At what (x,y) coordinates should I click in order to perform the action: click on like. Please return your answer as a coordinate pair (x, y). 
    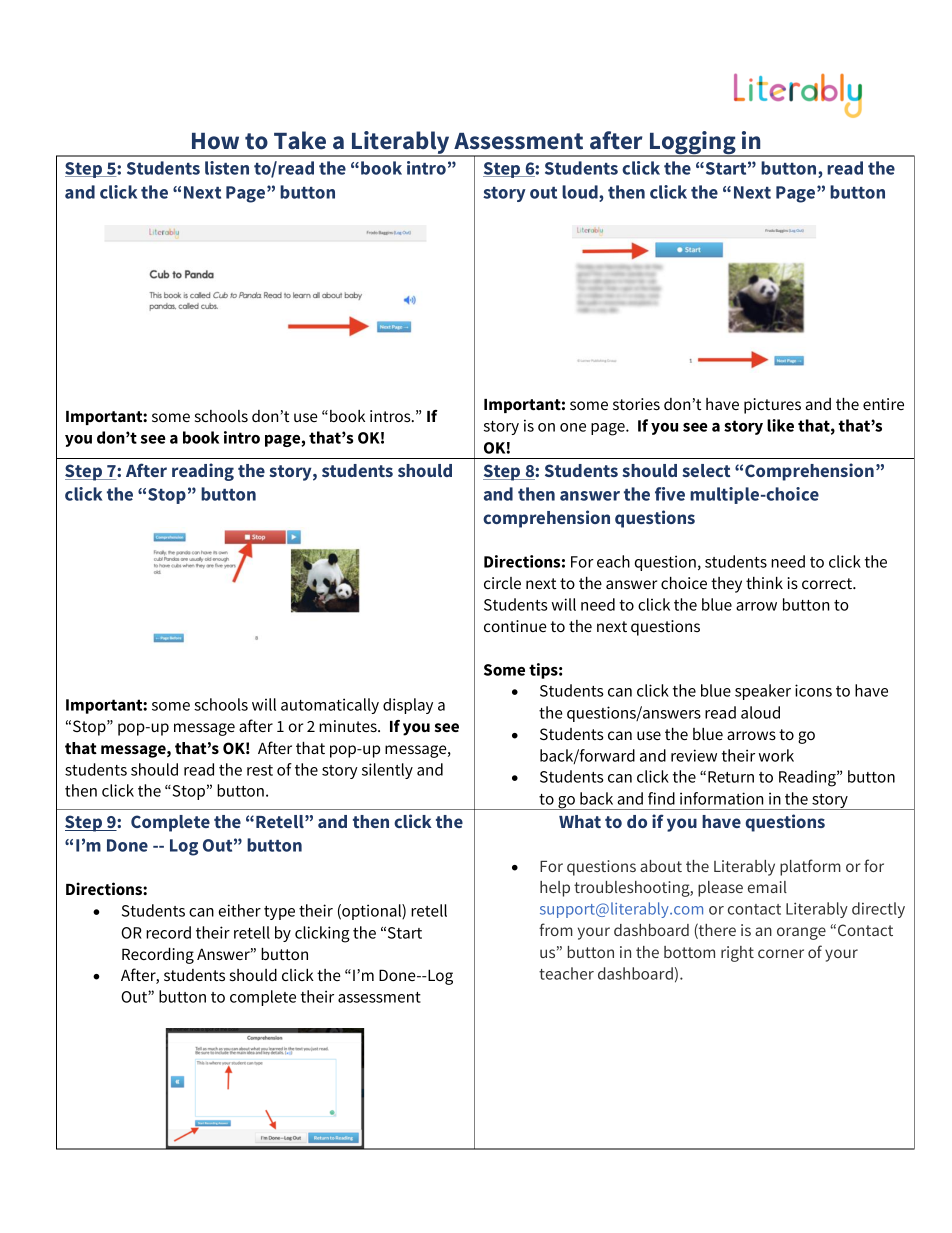
    Looking at the image, I should click on (780, 425).
